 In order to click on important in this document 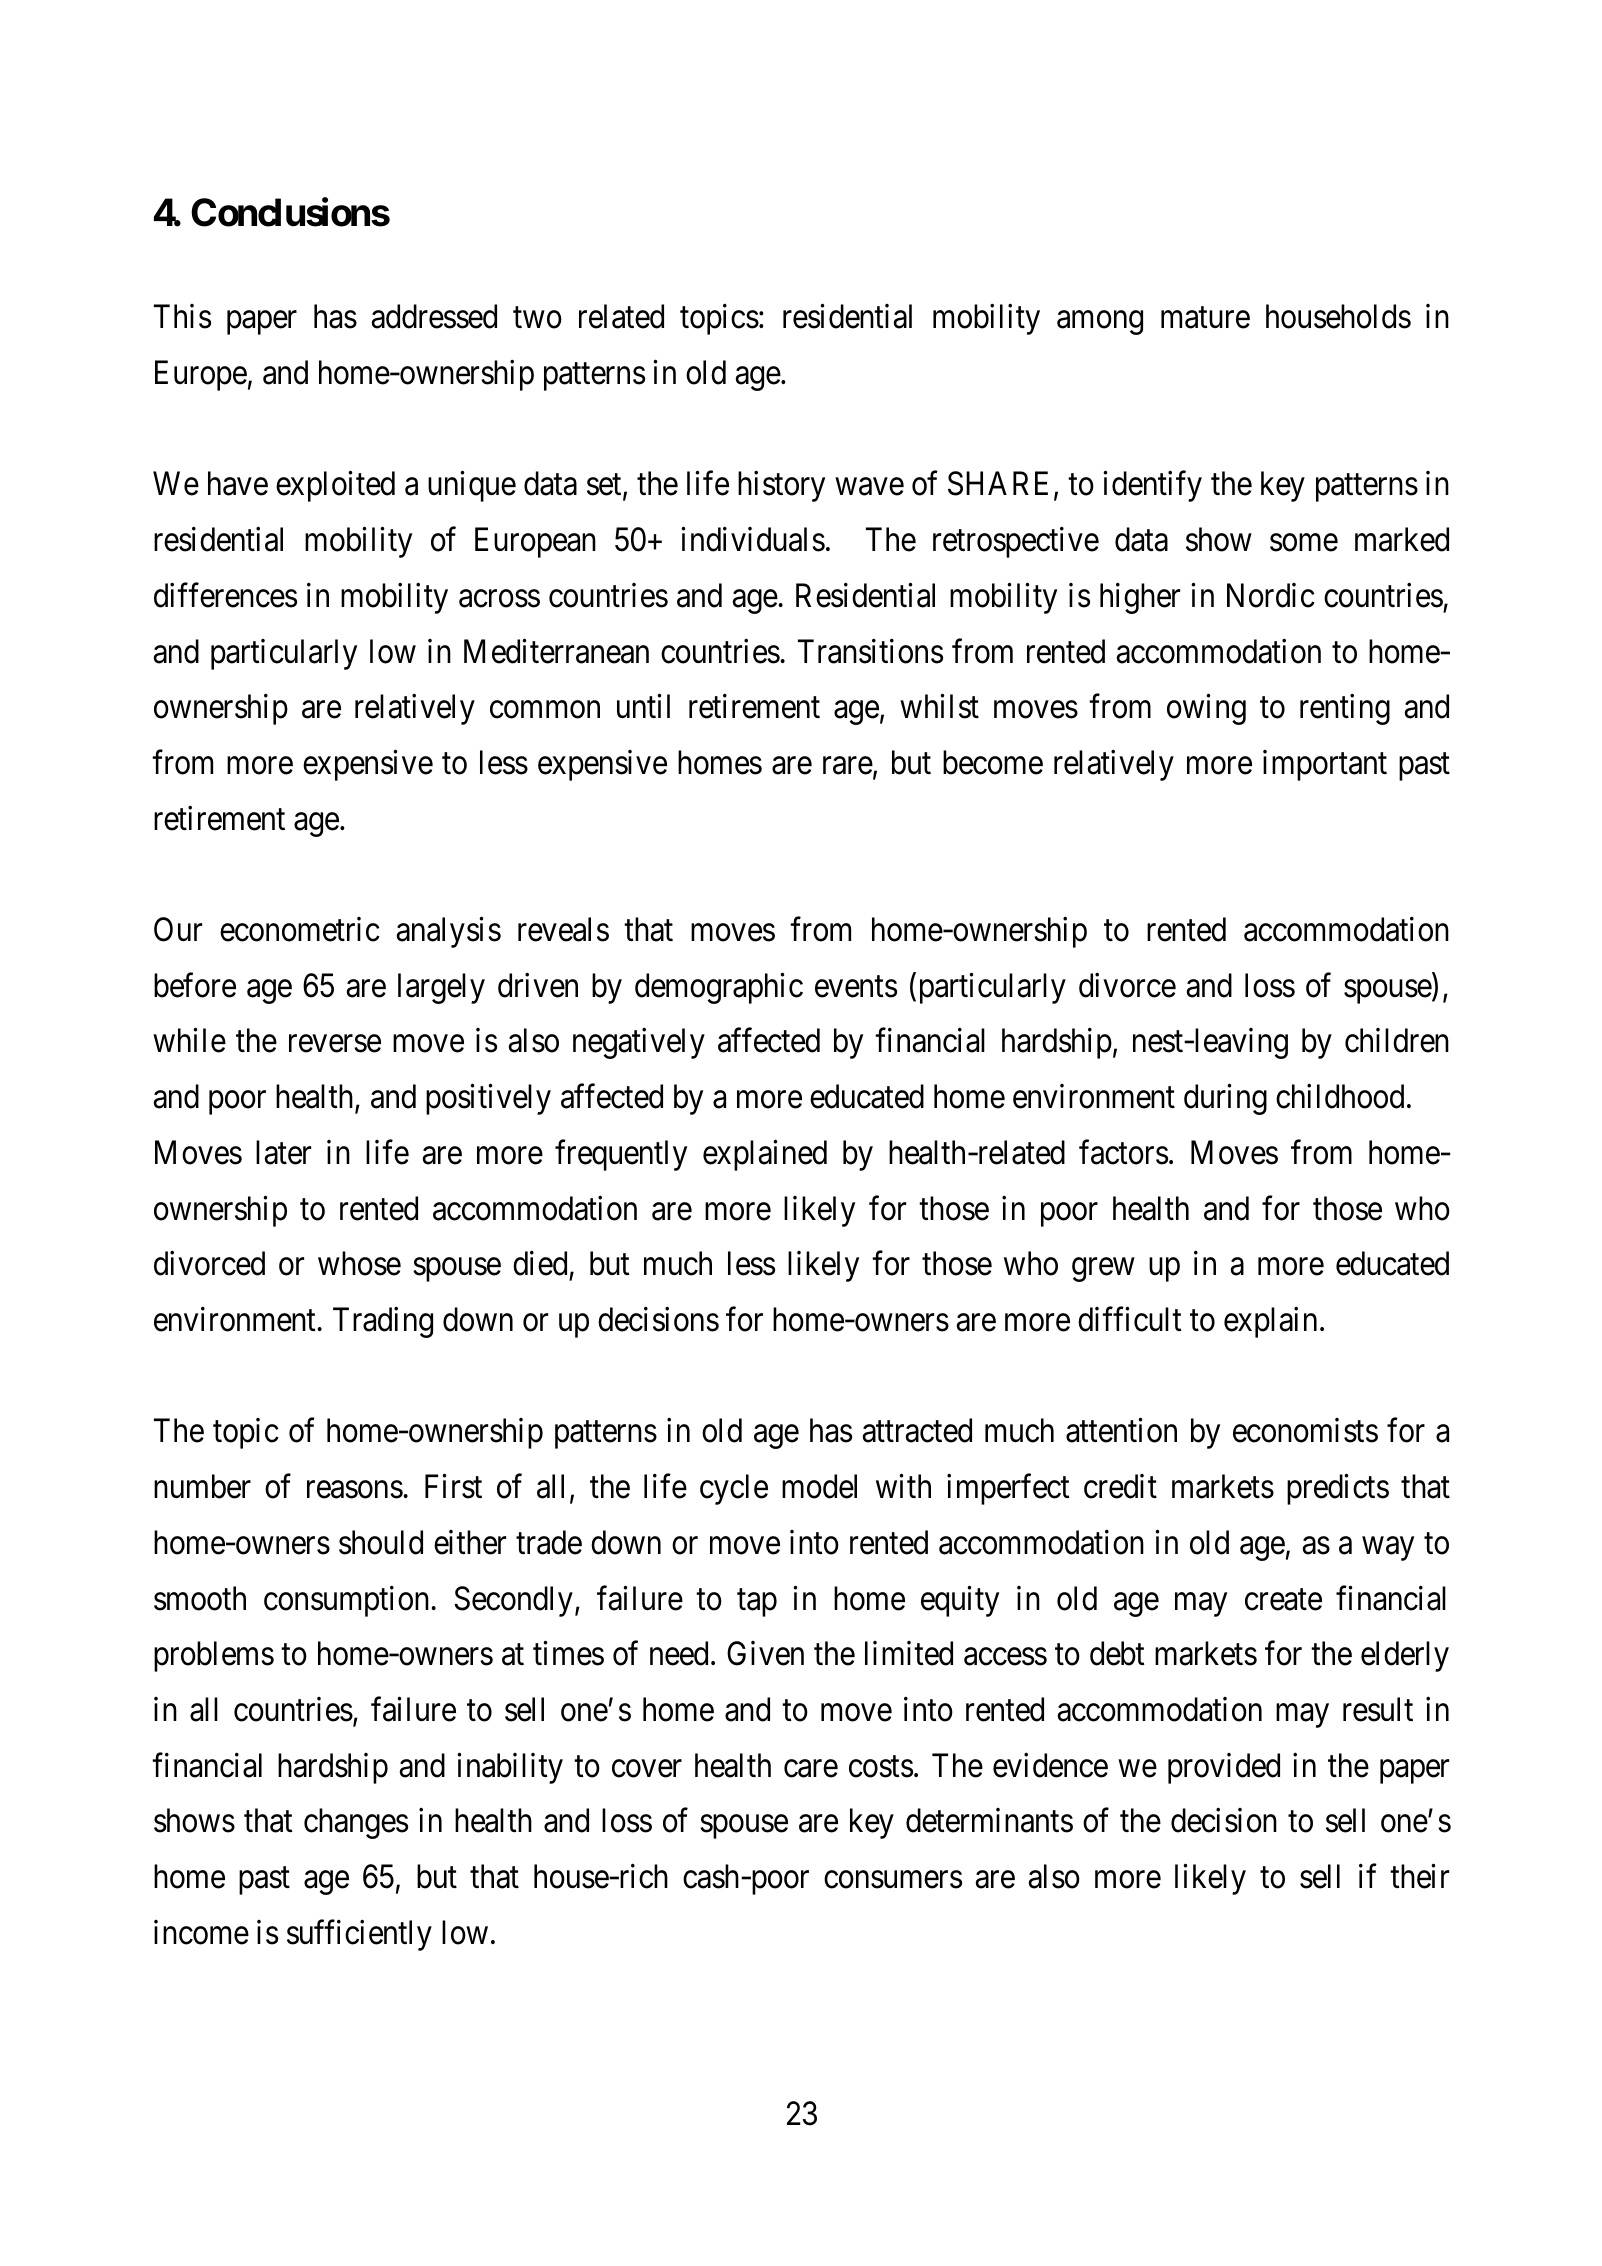, I will do `click(1325, 765)`.
